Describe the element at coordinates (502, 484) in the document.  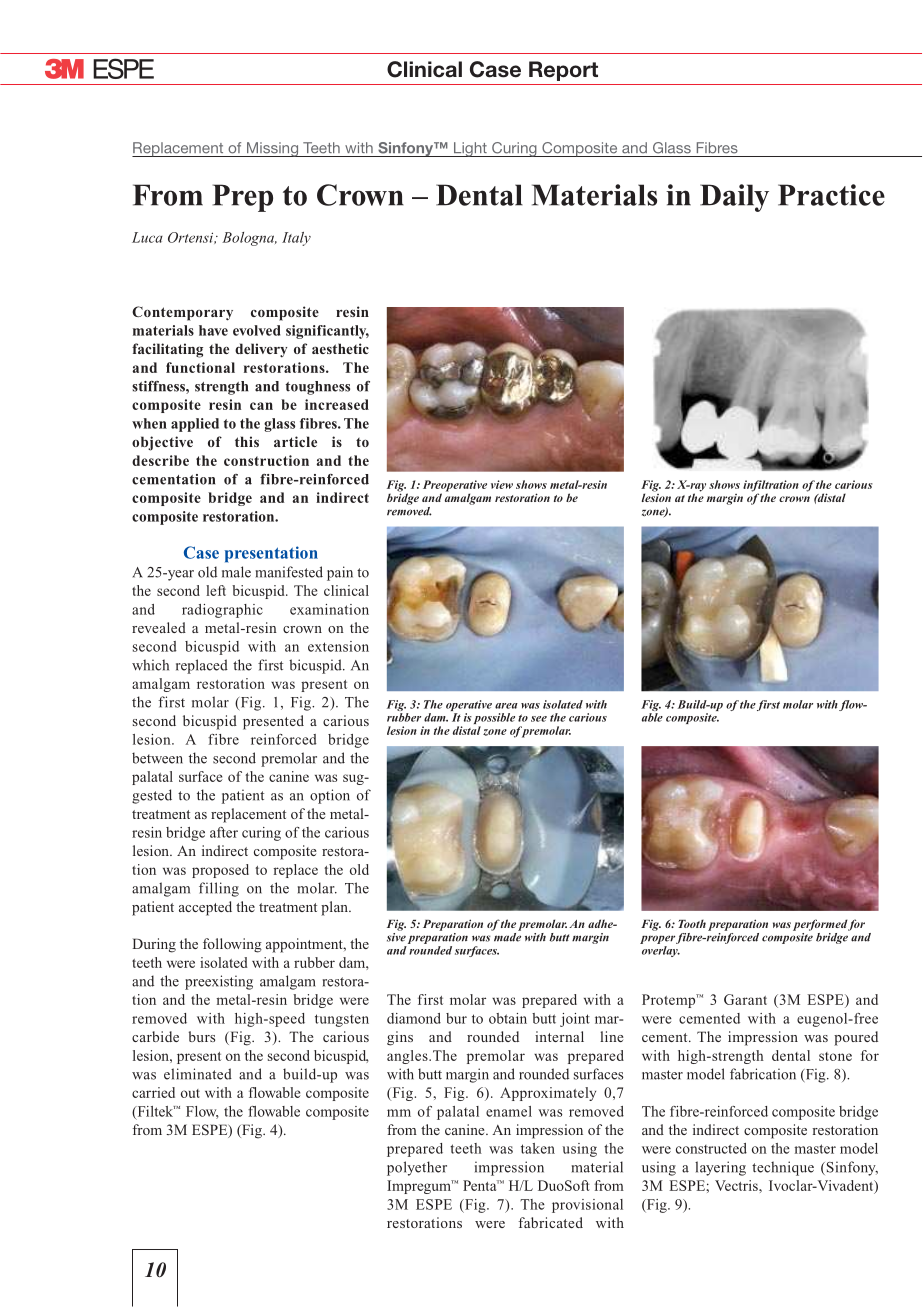
I see `view` at that location.
